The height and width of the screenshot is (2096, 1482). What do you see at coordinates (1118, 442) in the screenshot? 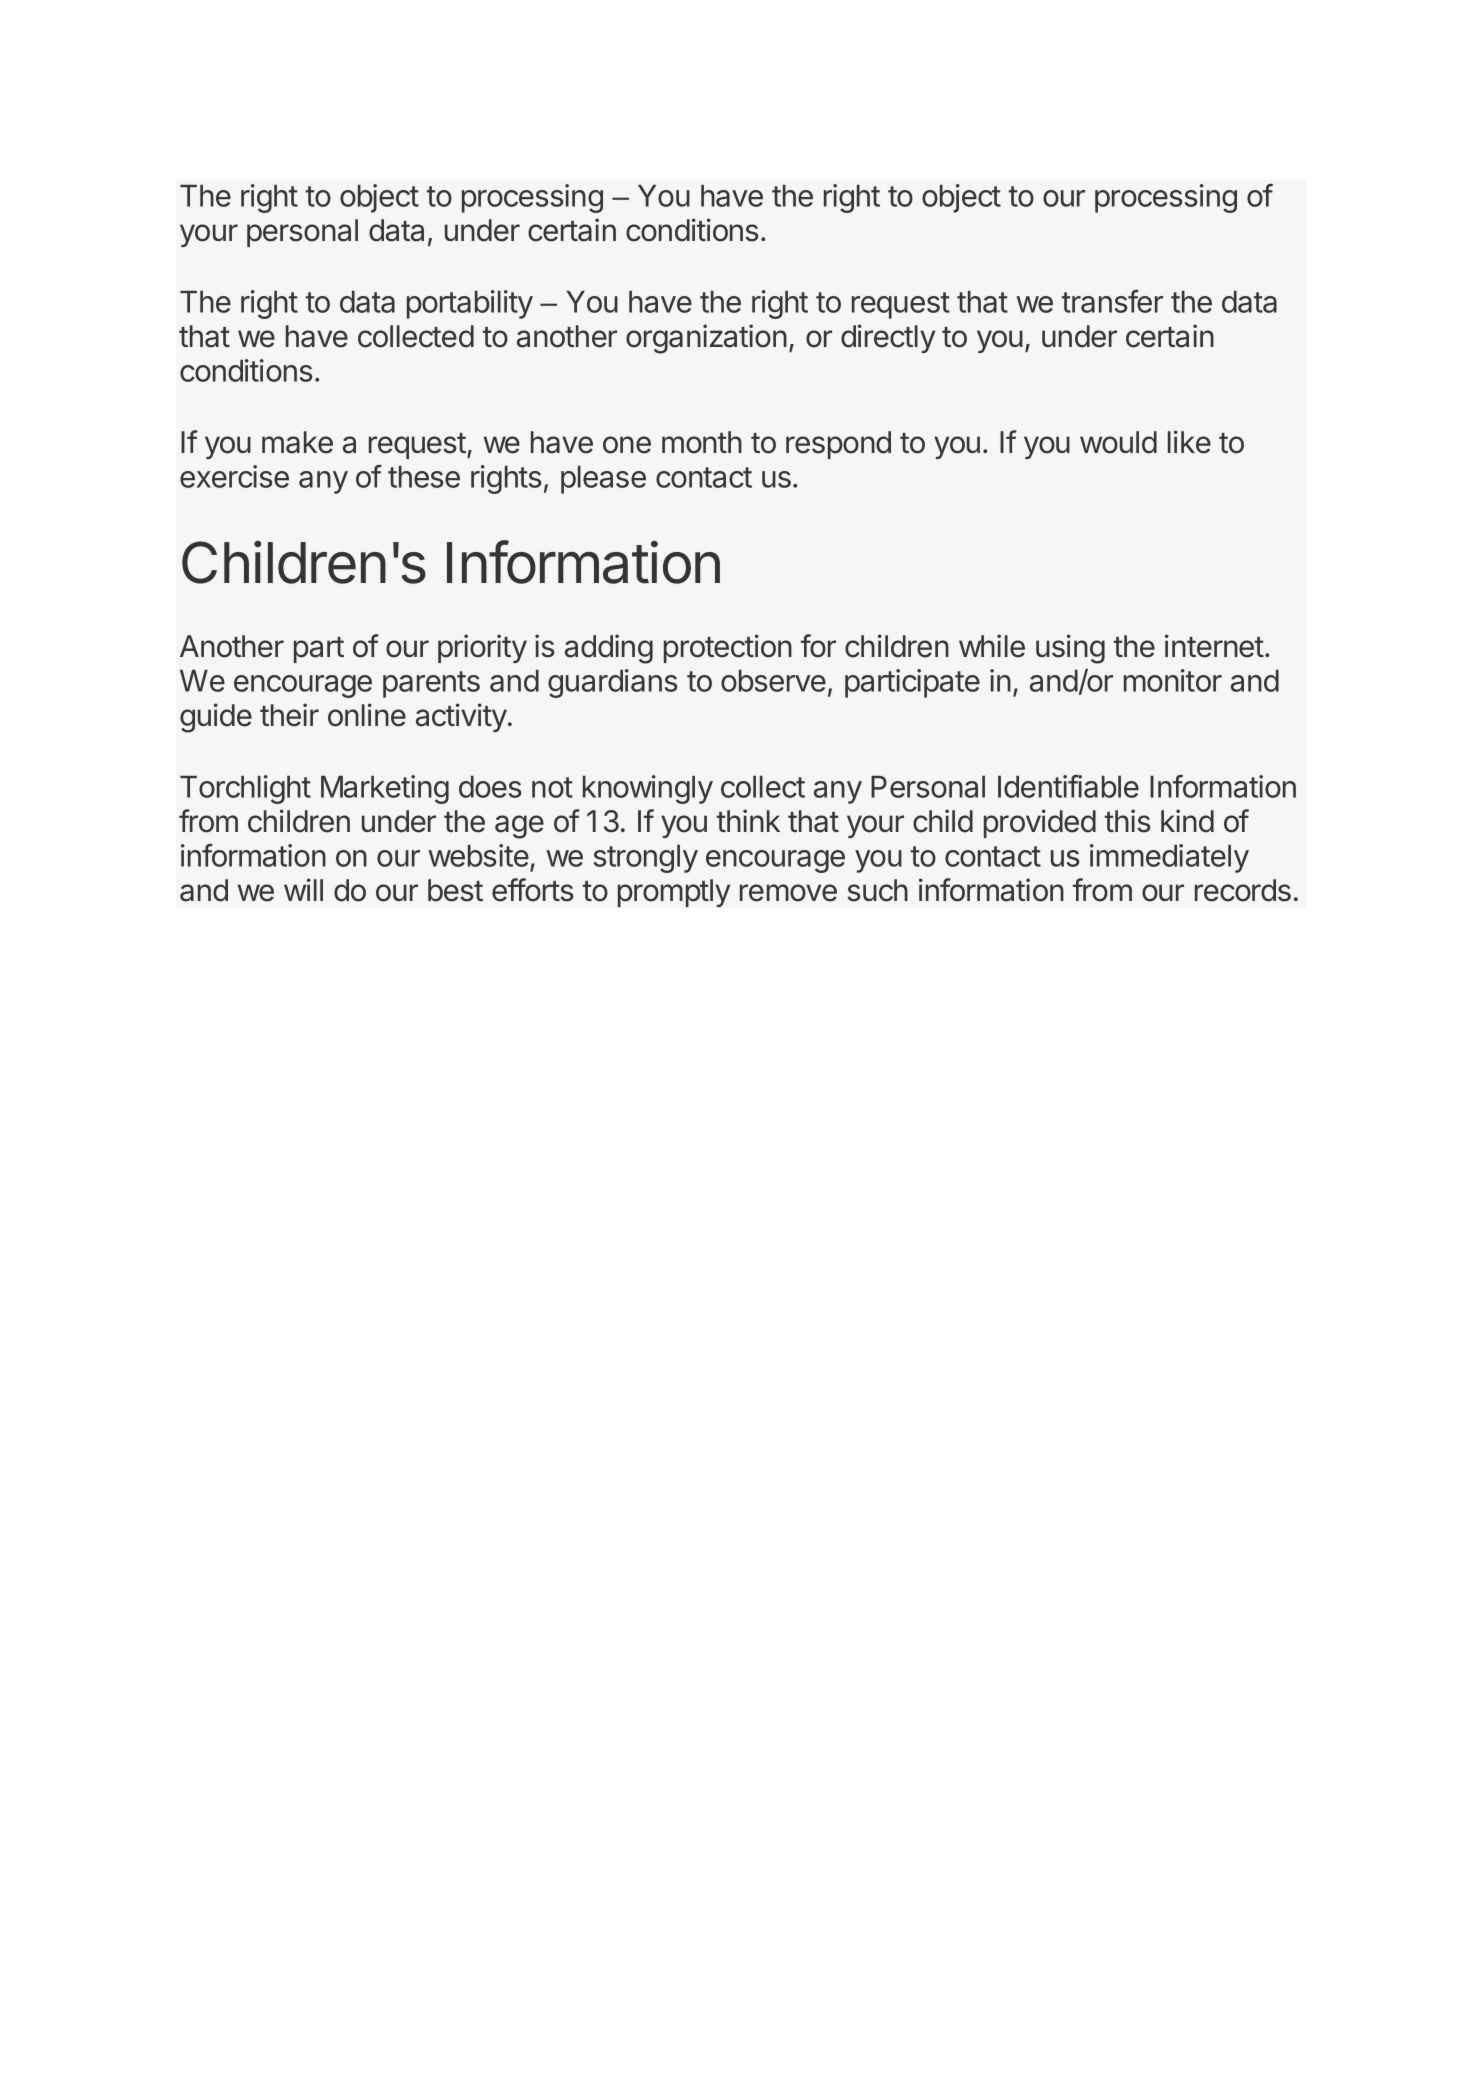
I see `would` at bounding box center [1118, 442].
